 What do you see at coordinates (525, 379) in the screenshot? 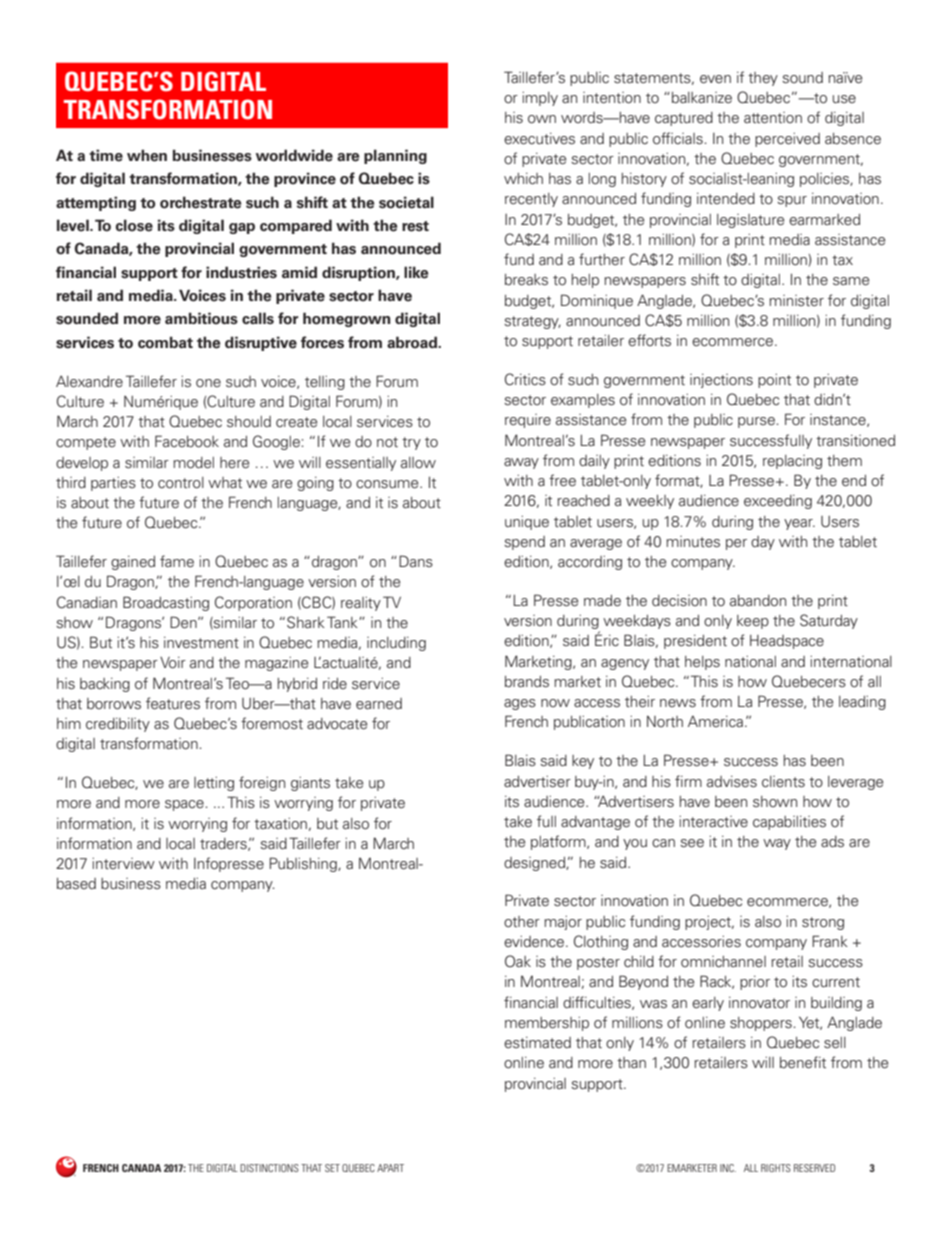
I see `Critics` at bounding box center [525, 379].
